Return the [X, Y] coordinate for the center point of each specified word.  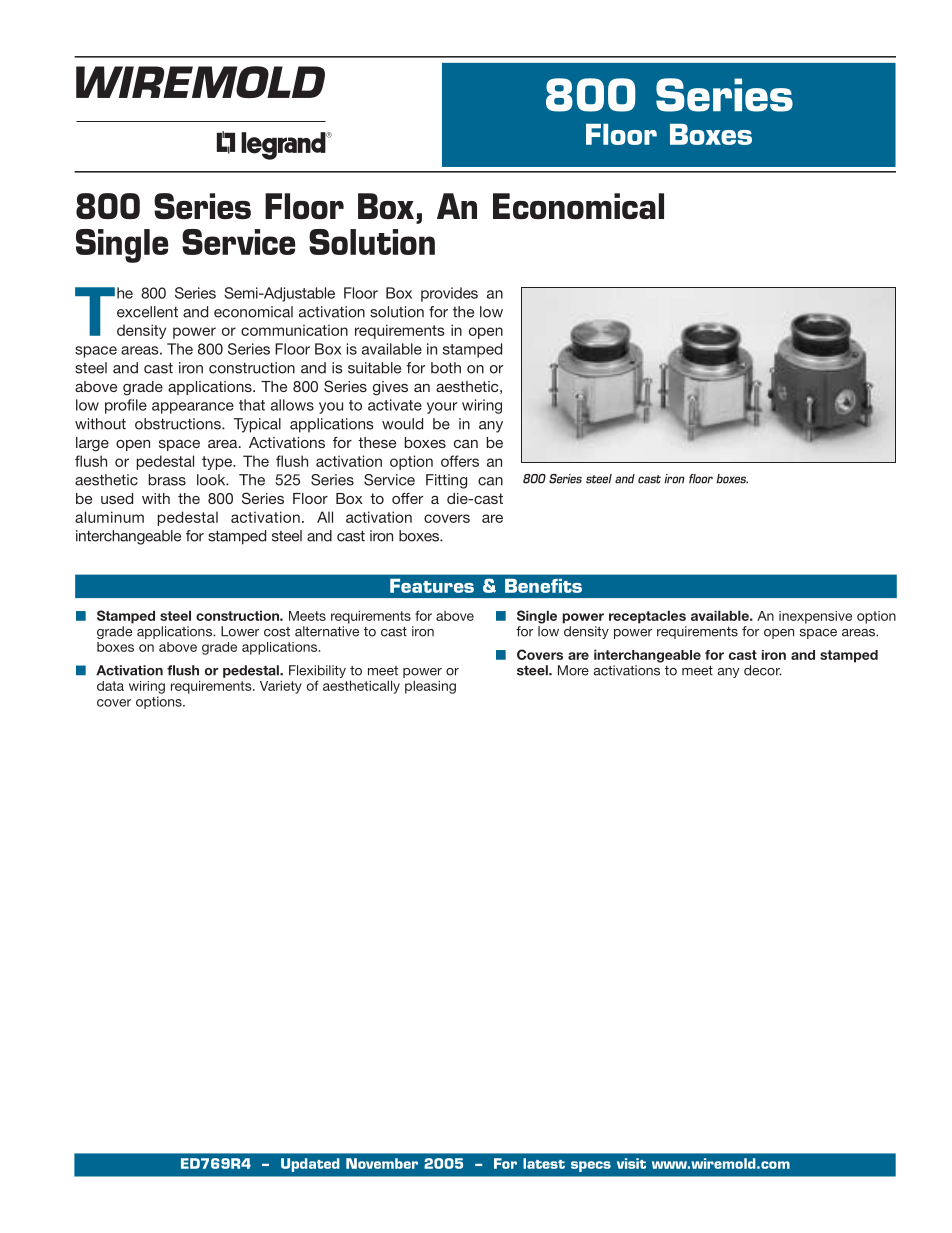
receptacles [647, 617]
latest [544, 1163]
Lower [240, 631]
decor [762, 670]
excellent [147, 312]
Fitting [446, 481]
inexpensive [815, 617]
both [446, 368]
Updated [310, 1165]
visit [631, 1163]
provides [449, 294]
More [573, 670]
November [382, 1163]
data [110, 686]
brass [167, 480]
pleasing [430, 687]
